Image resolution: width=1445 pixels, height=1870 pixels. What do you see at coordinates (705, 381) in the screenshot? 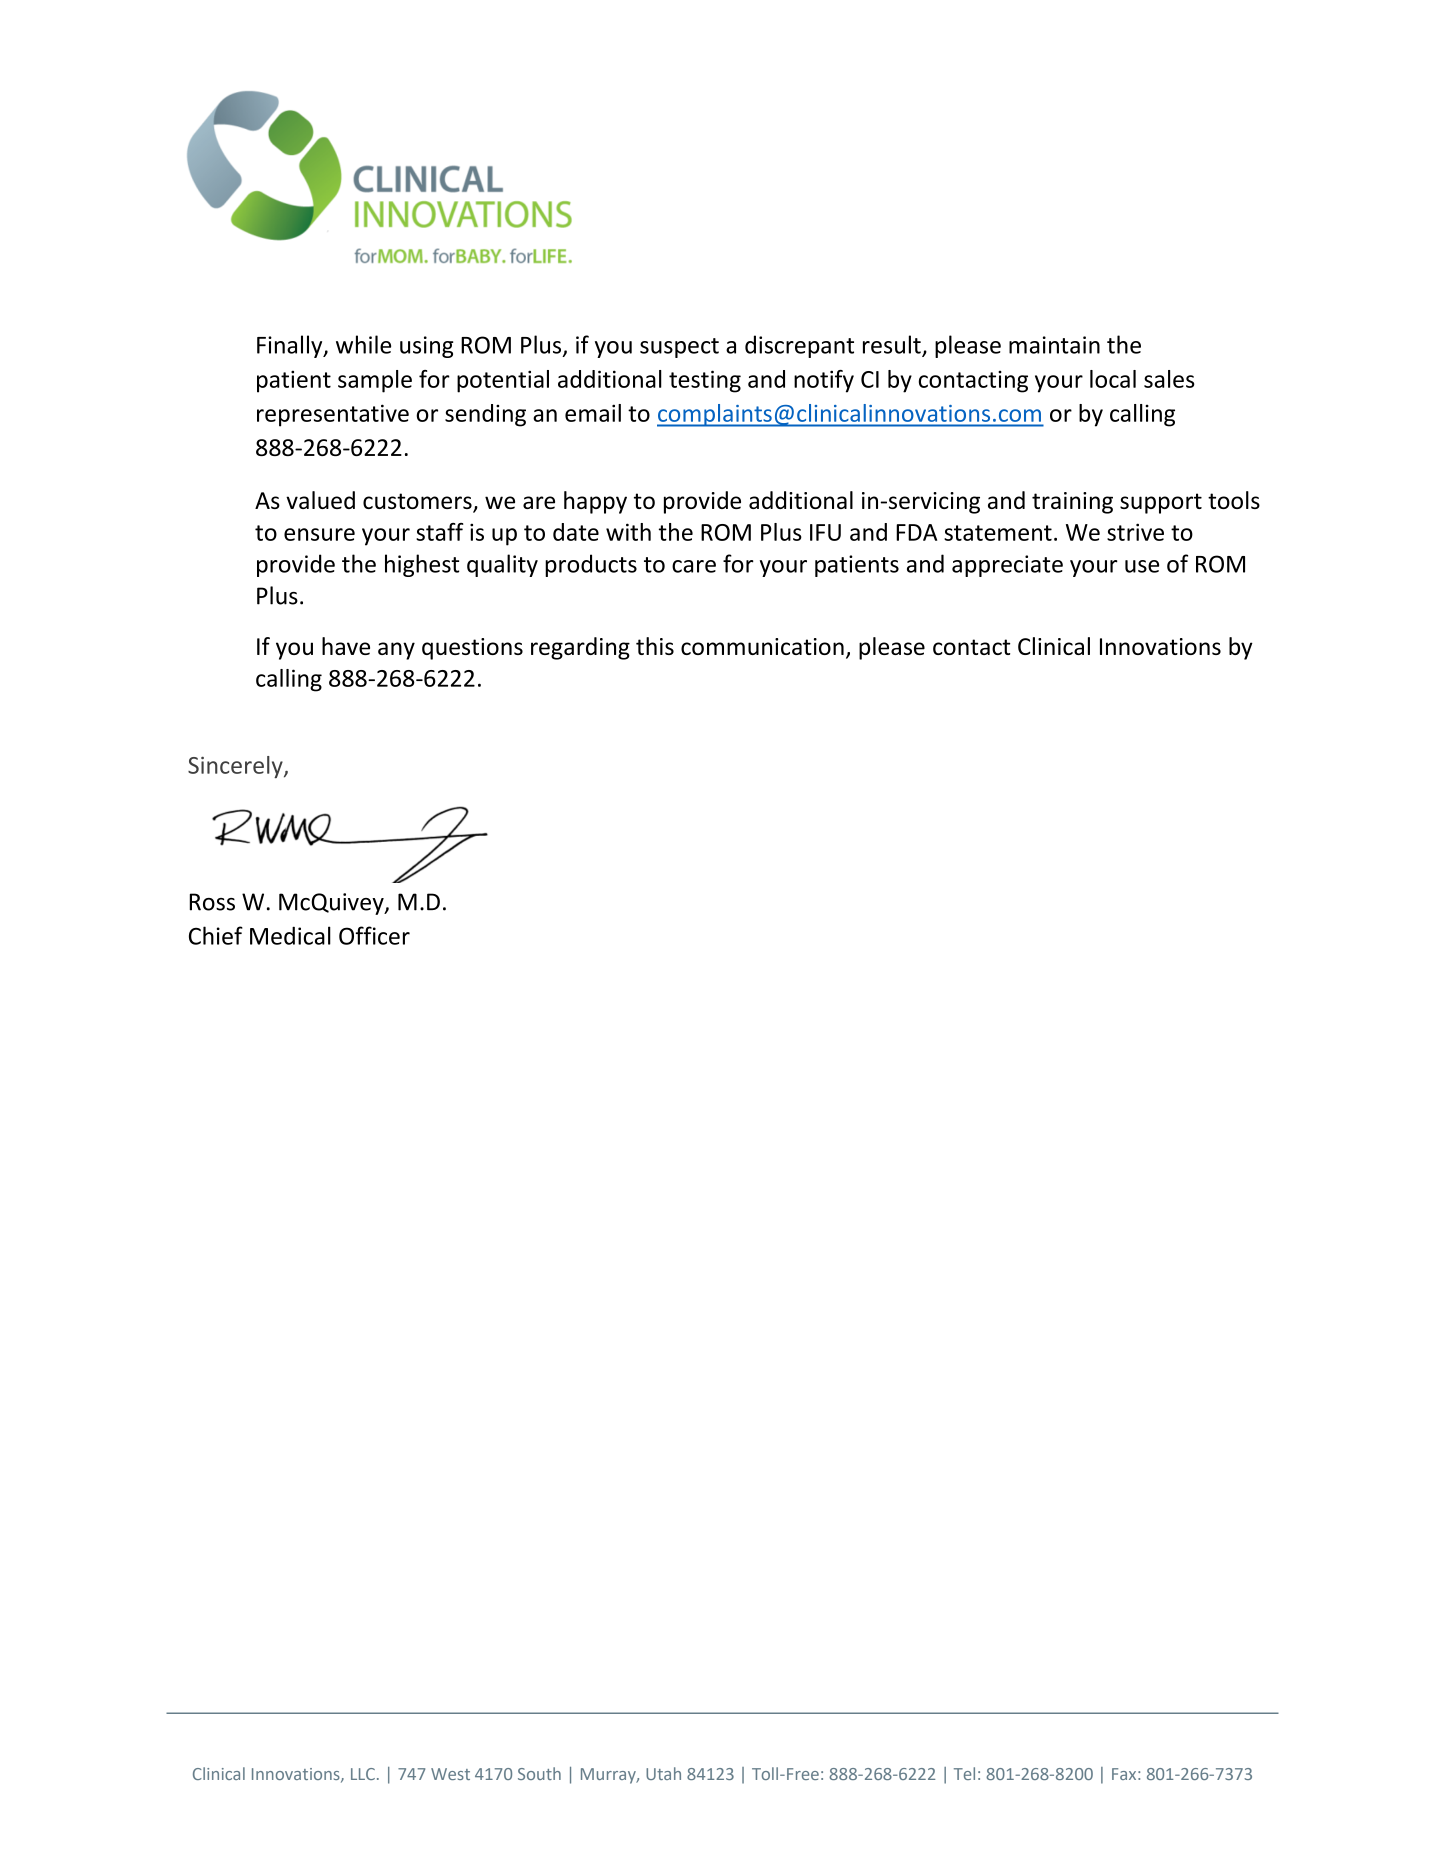
I see `testing` at bounding box center [705, 381].
